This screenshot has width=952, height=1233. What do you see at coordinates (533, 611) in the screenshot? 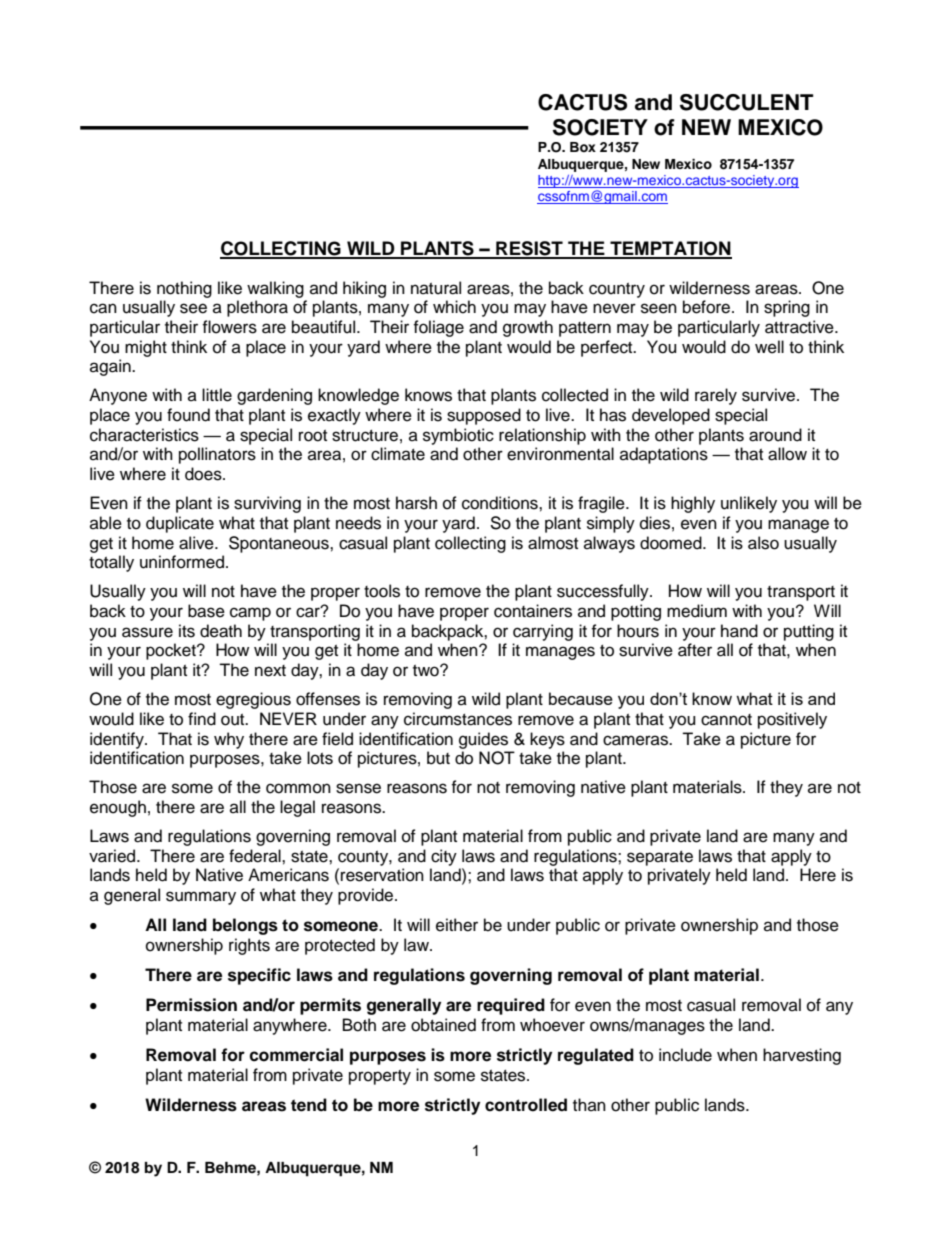
I see `containers` at bounding box center [533, 611].
